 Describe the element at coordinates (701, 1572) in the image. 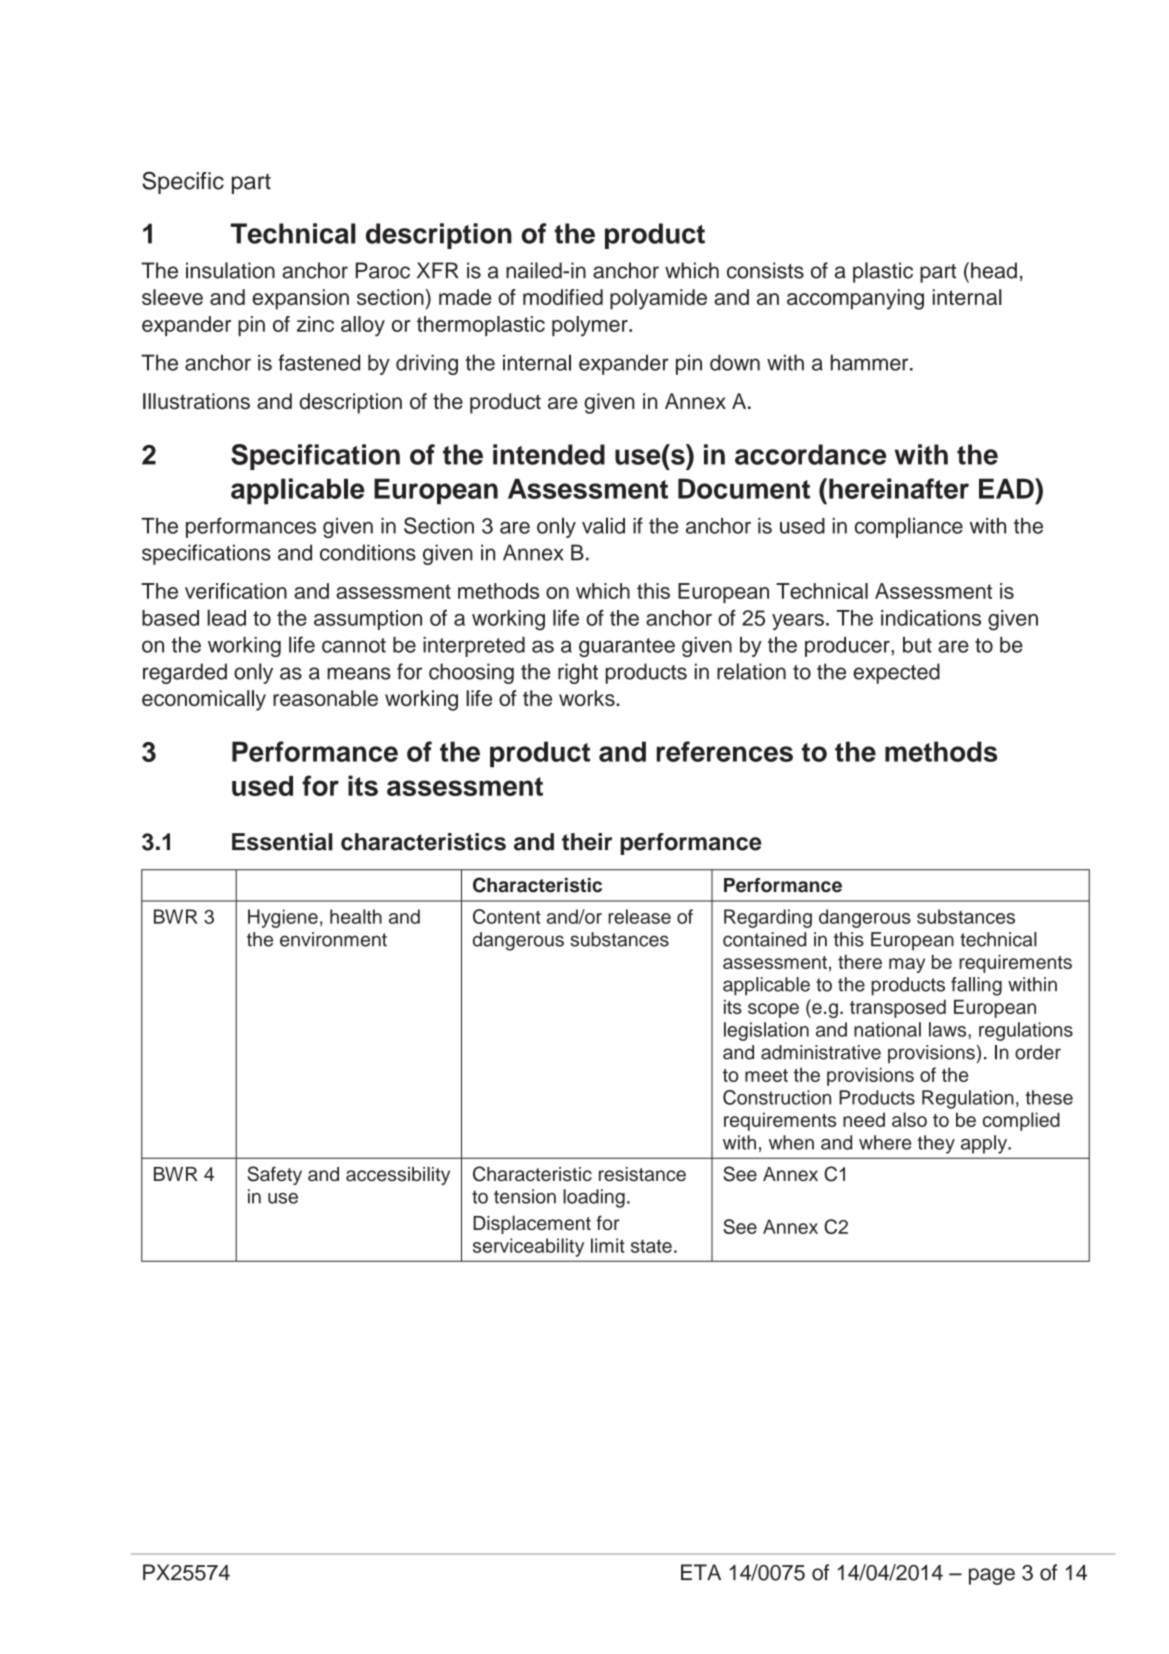

I see `ETA` at that location.
